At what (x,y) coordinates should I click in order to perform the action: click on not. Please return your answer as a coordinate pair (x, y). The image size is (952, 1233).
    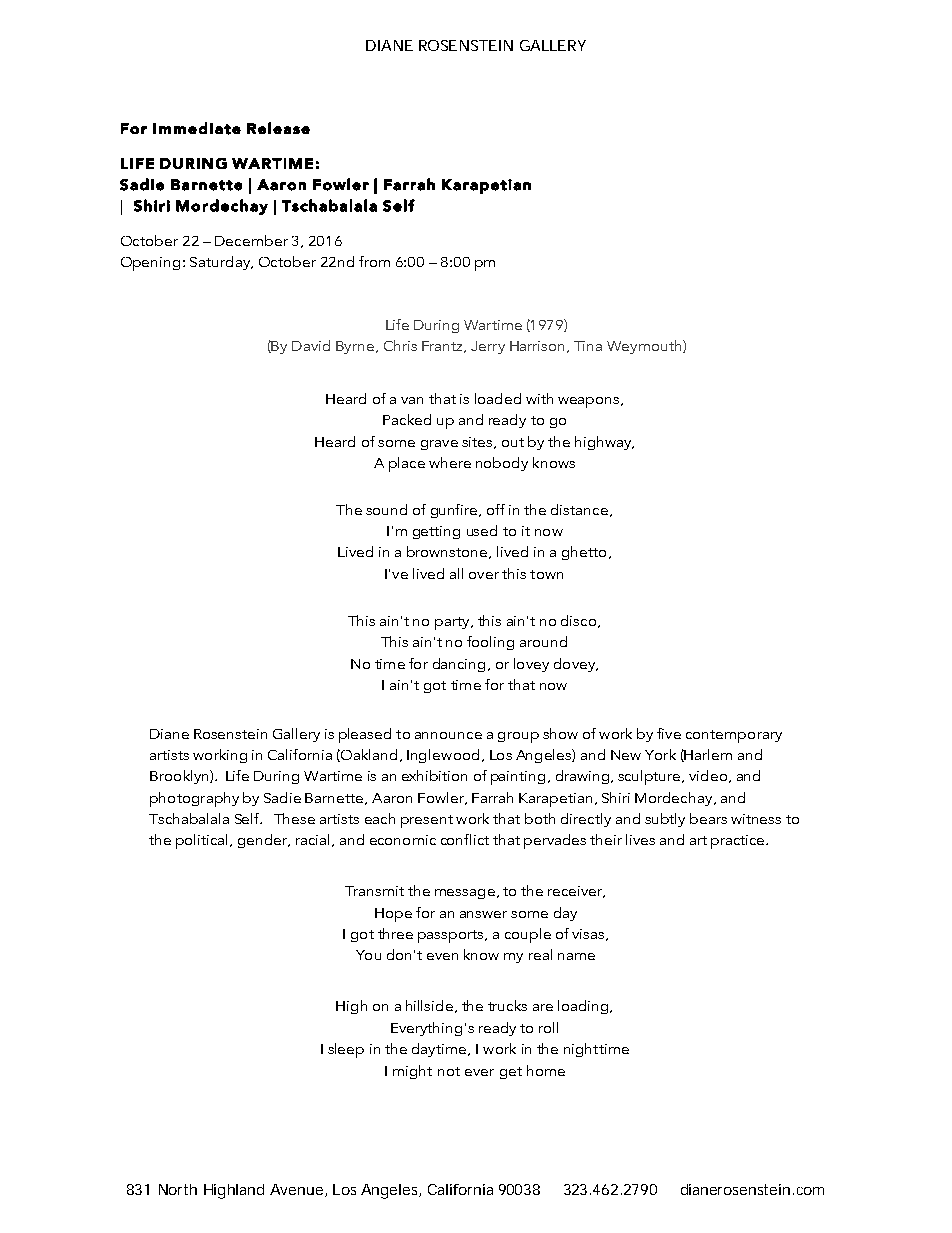
    Looking at the image, I should click on (449, 1071).
